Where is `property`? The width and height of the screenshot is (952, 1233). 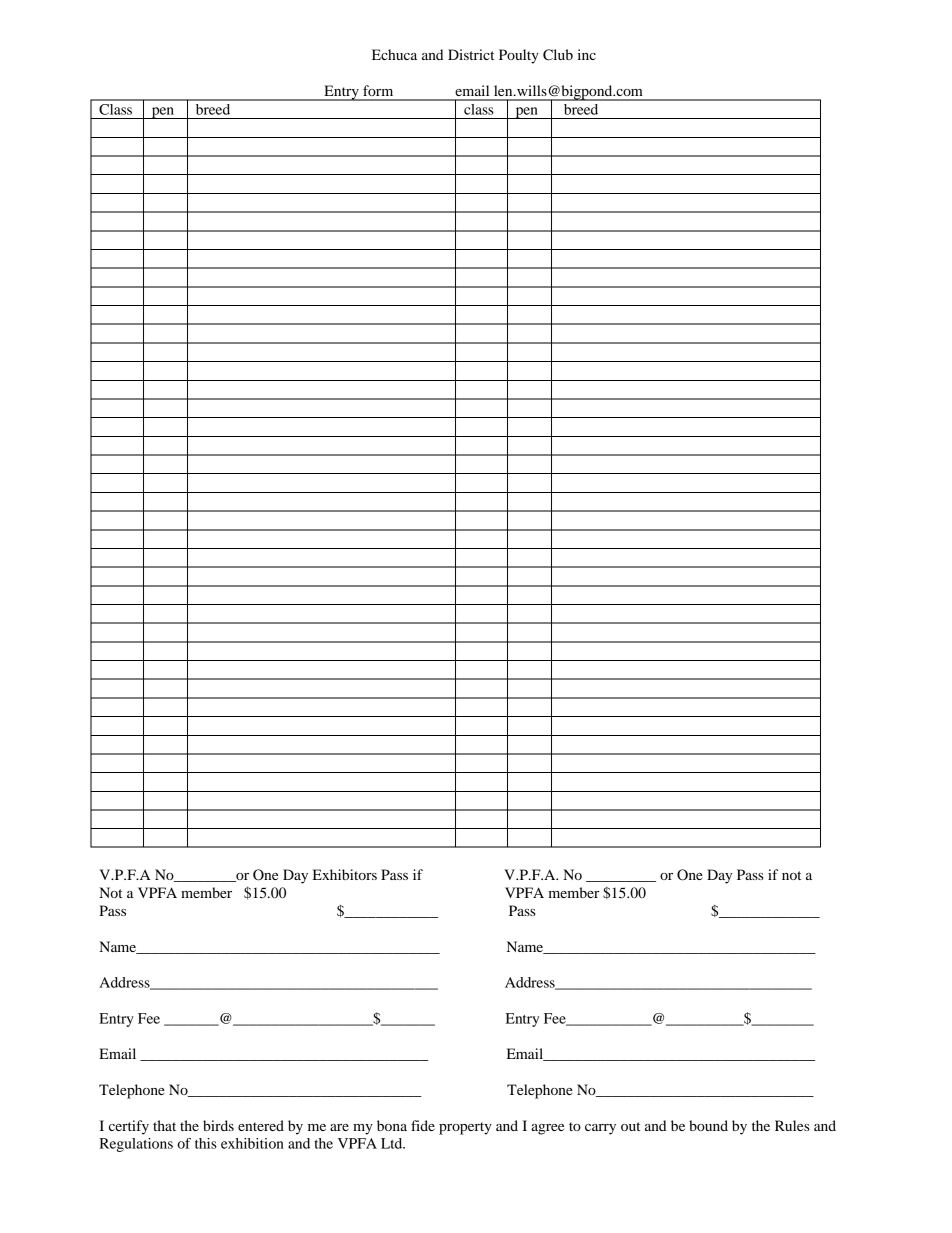 property is located at coordinates (465, 1128).
